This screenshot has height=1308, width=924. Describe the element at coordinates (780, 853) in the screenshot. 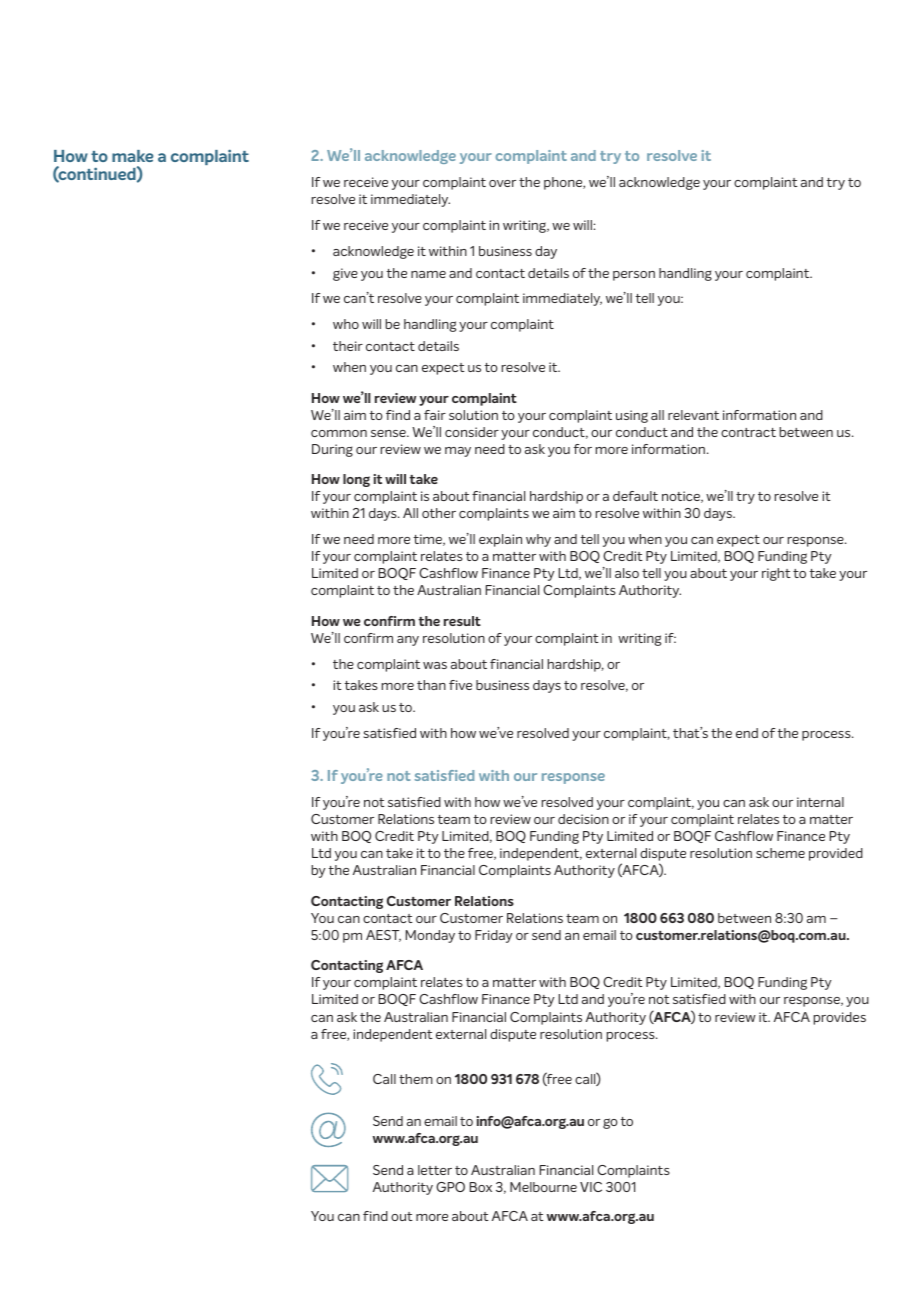

I see `scheme` at that location.
